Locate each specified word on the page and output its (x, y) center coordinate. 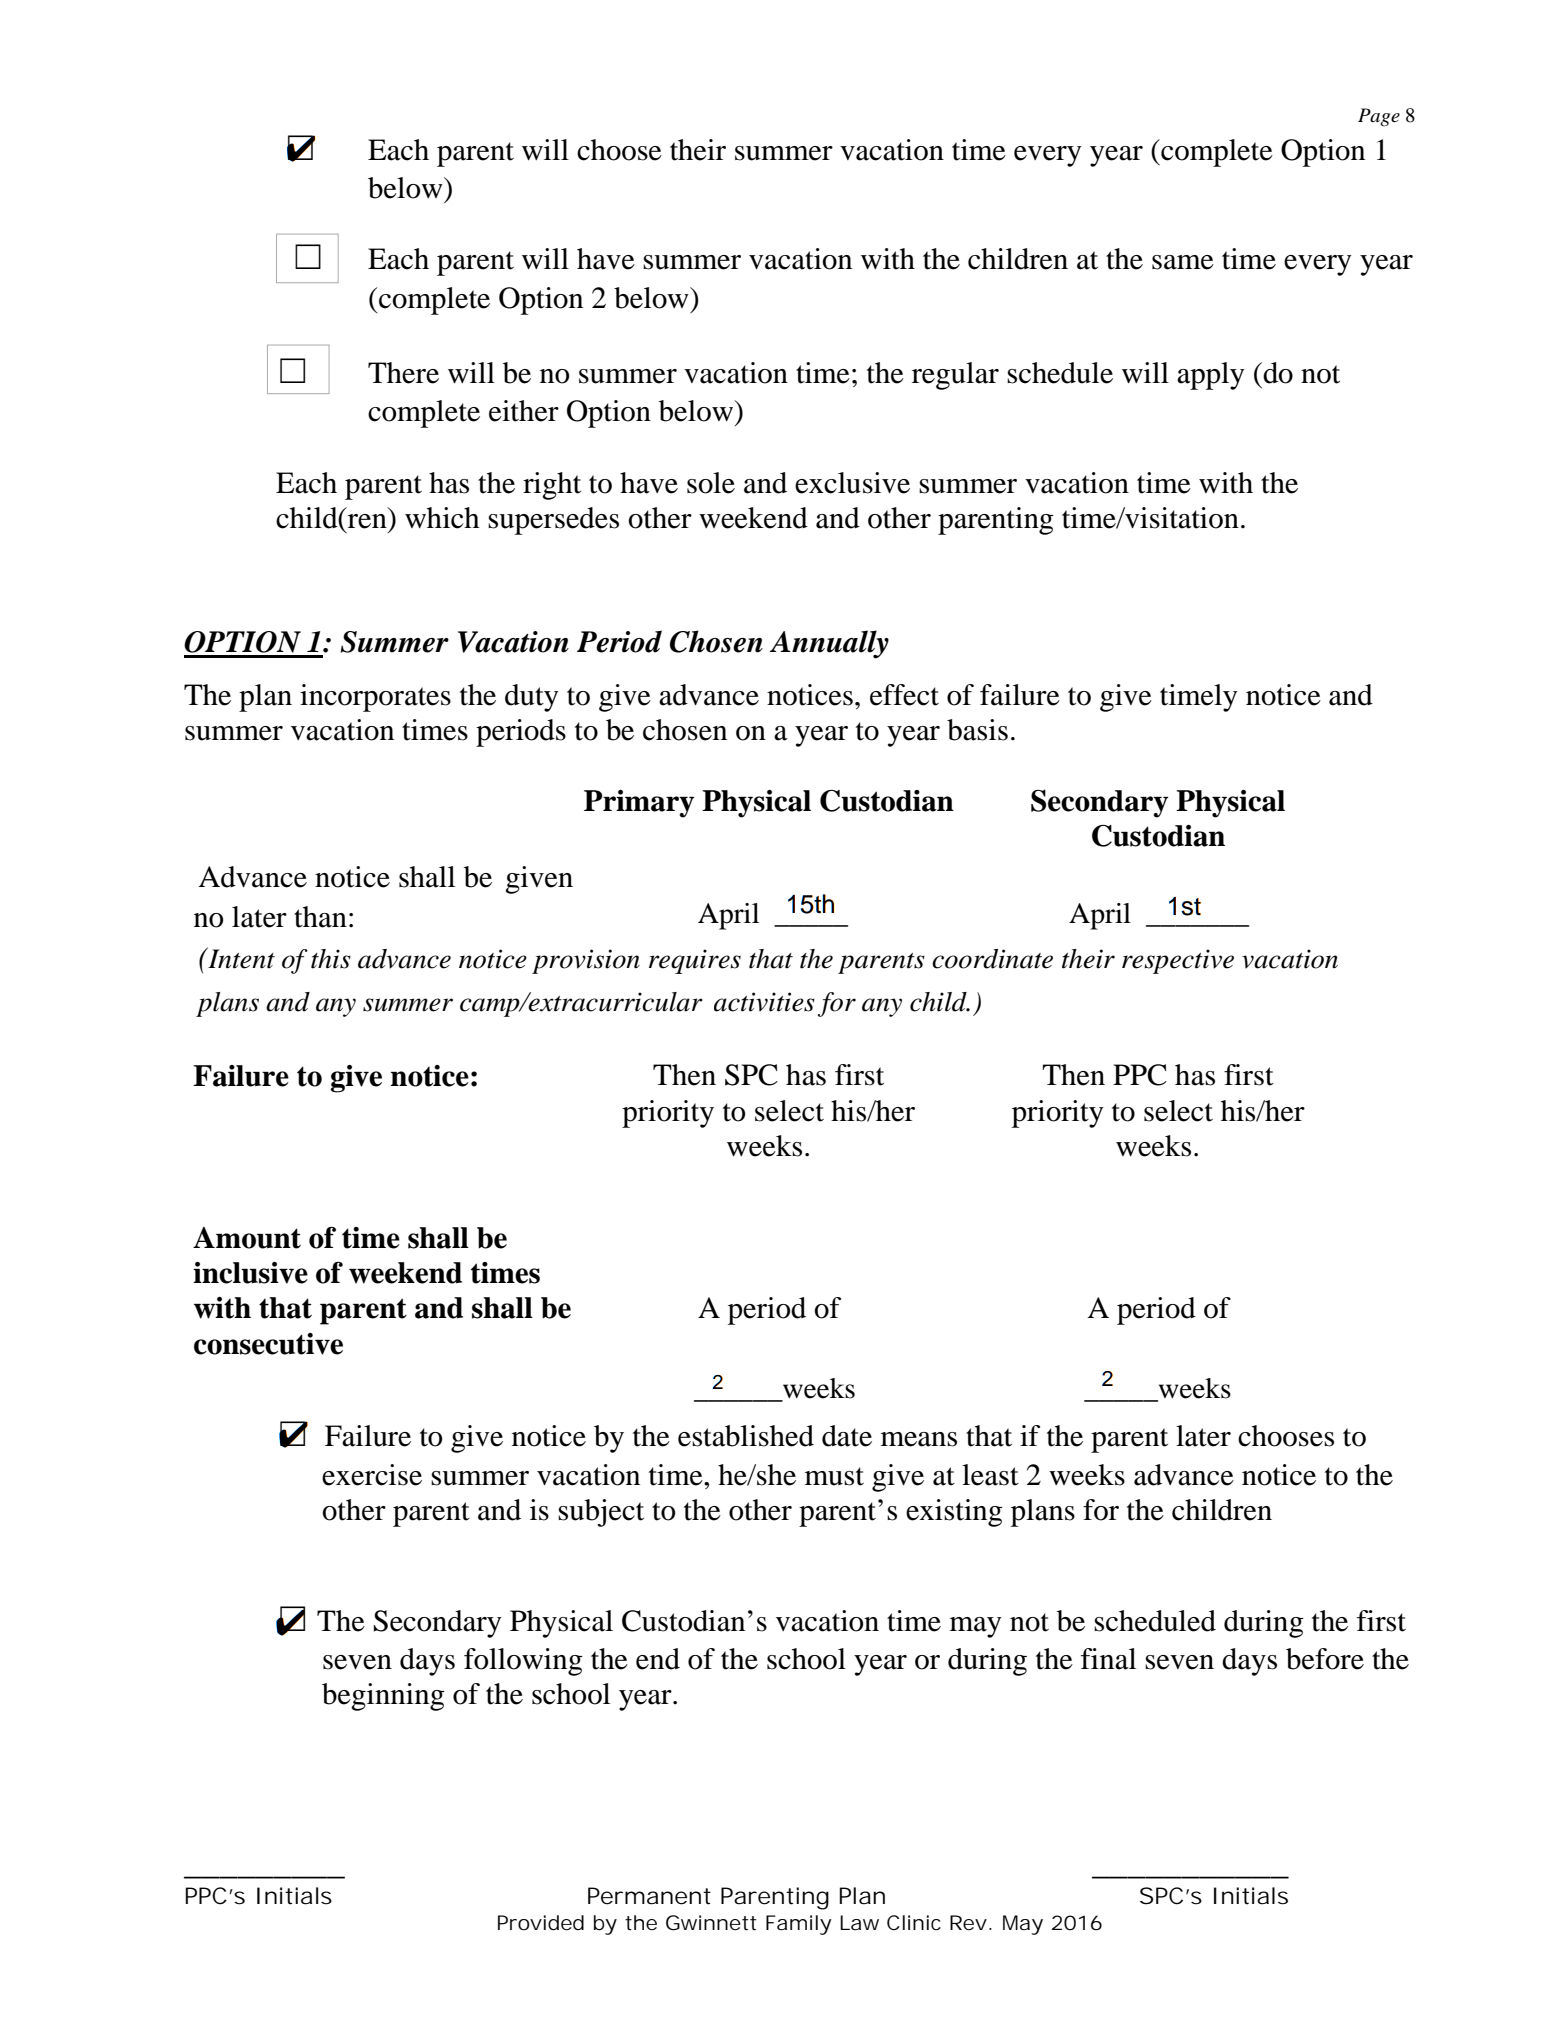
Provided (541, 1923)
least (990, 1475)
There (403, 373)
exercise (372, 1475)
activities (764, 1002)
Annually (829, 644)
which (442, 518)
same (1183, 262)
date (847, 1436)
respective (1178, 961)
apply (1211, 376)
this (331, 959)
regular (955, 376)
